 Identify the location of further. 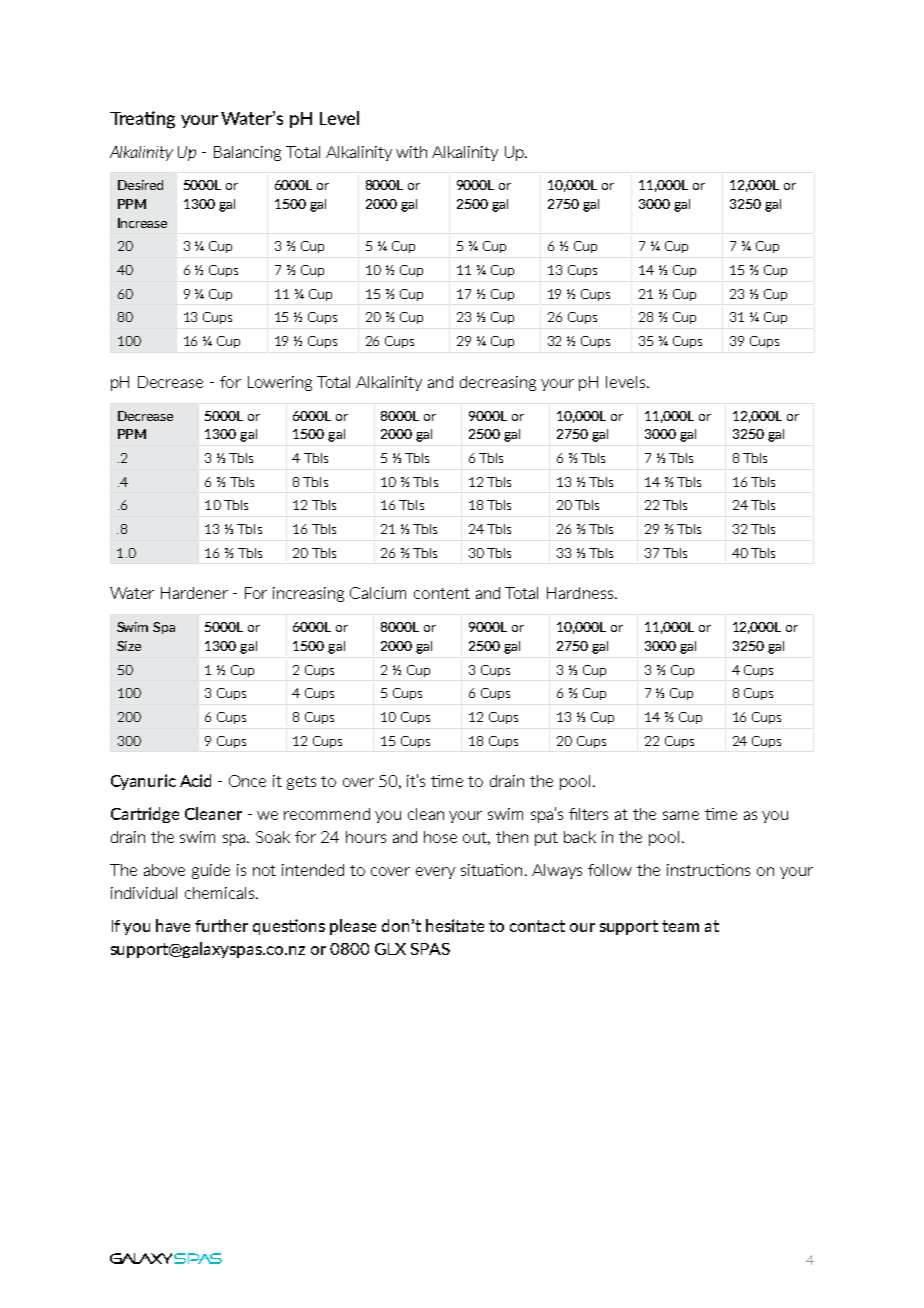
(221, 925).
